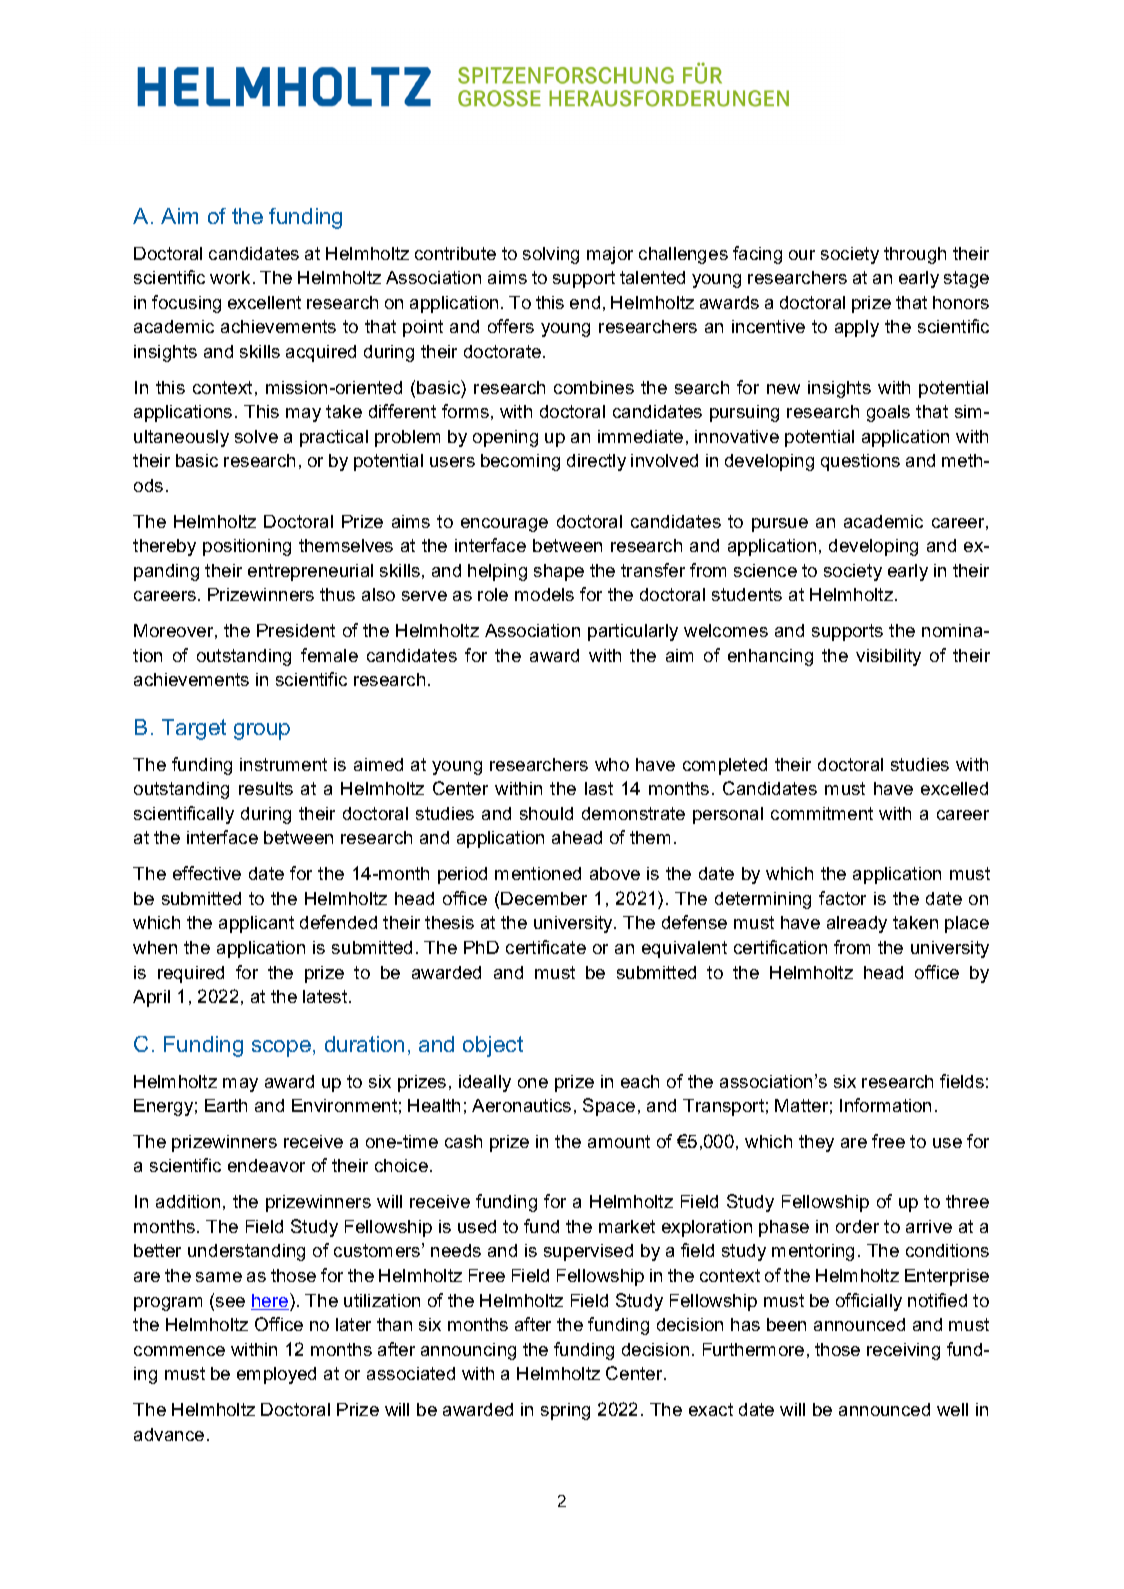 This image has width=1124, height=1589. Describe the element at coordinates (264, 302) in the image. I see `excellent` at that location.
